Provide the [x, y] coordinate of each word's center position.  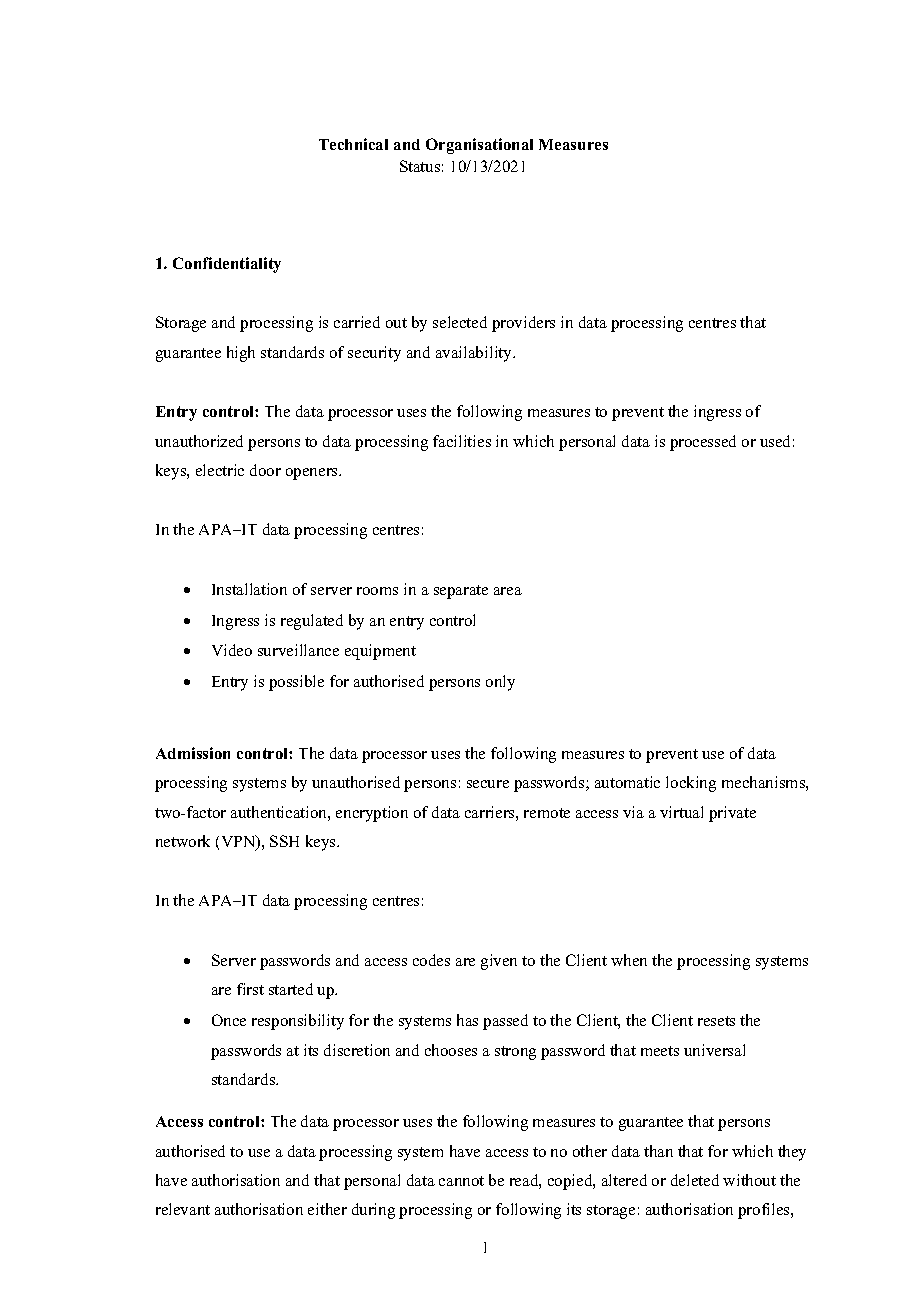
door [265, 470]
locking [691, 784]
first [250, 989]
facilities [462, 441]
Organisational [479, 146]
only [500, 683]
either [327, 1209]
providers [523, 324]
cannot [461, 1181]
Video [232, 650]
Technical [353, 144]
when [629, 960]
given [499, 962]
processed [703, 443]
